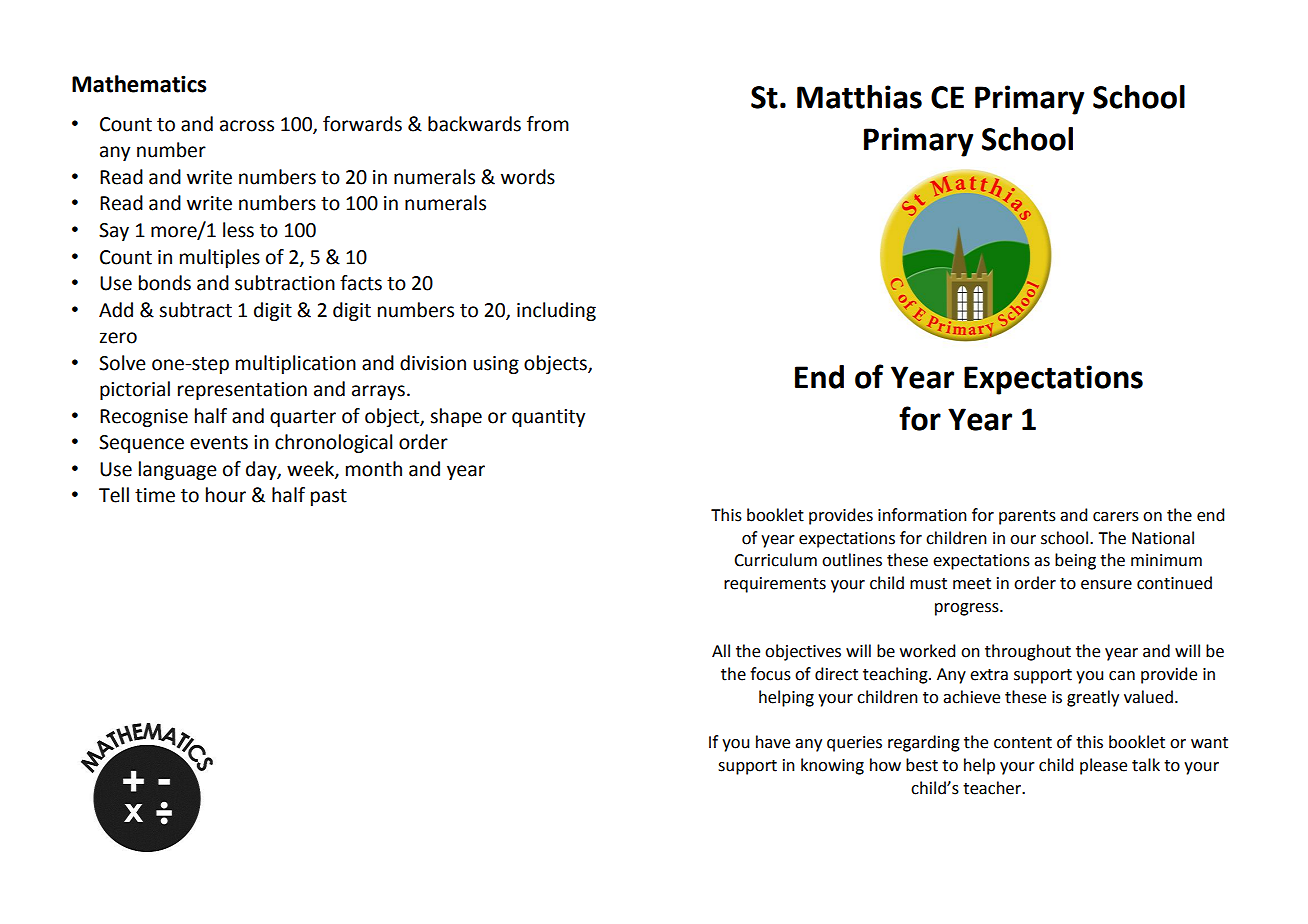 The image size is (1308, 924). What do you see at coordinates (548, 124) in the document?
I see `from` at bounding box center [548, 124].
